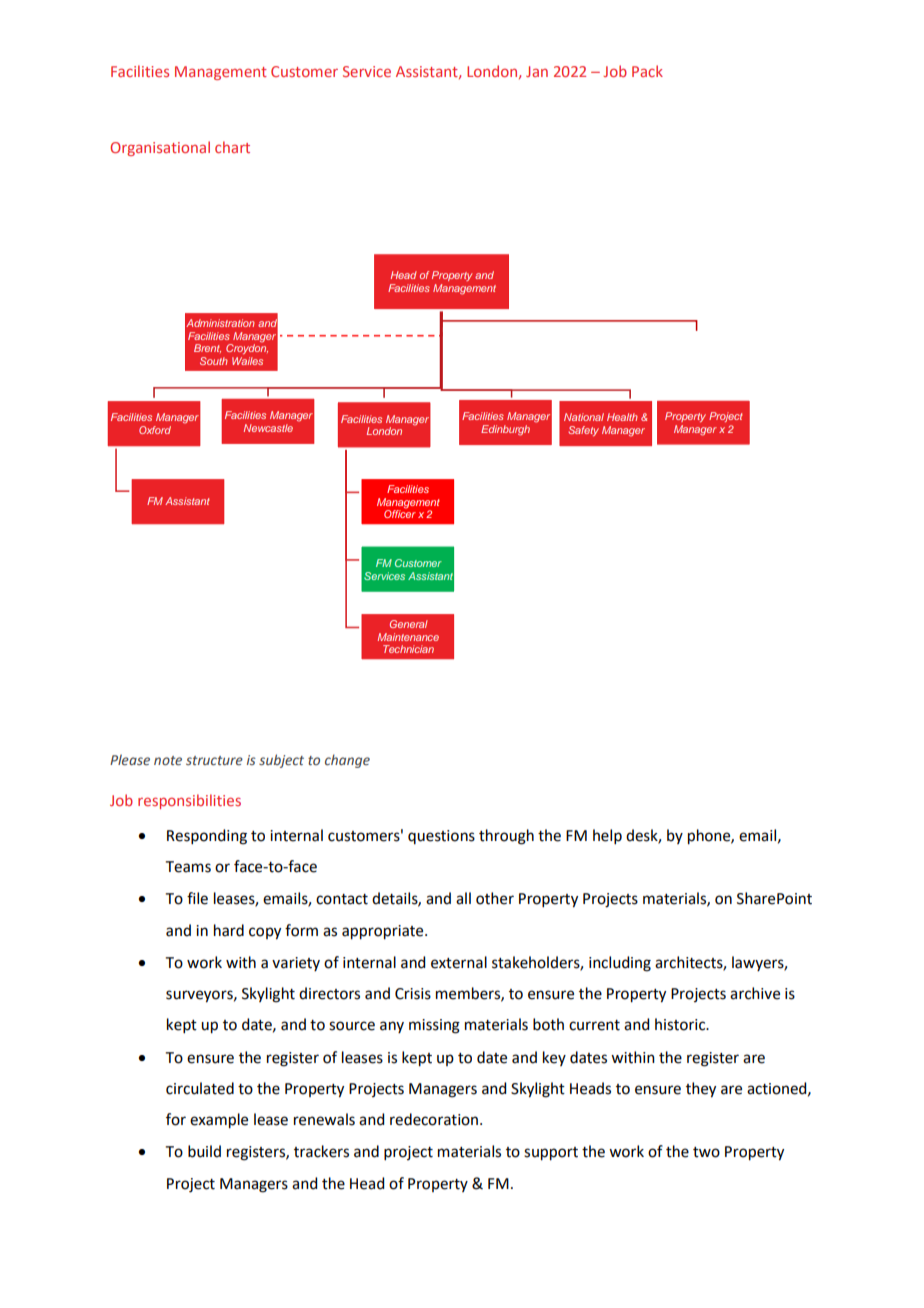 This screenshot has width=924, height=1308. I want to click on Jan, so click(537, 71).
